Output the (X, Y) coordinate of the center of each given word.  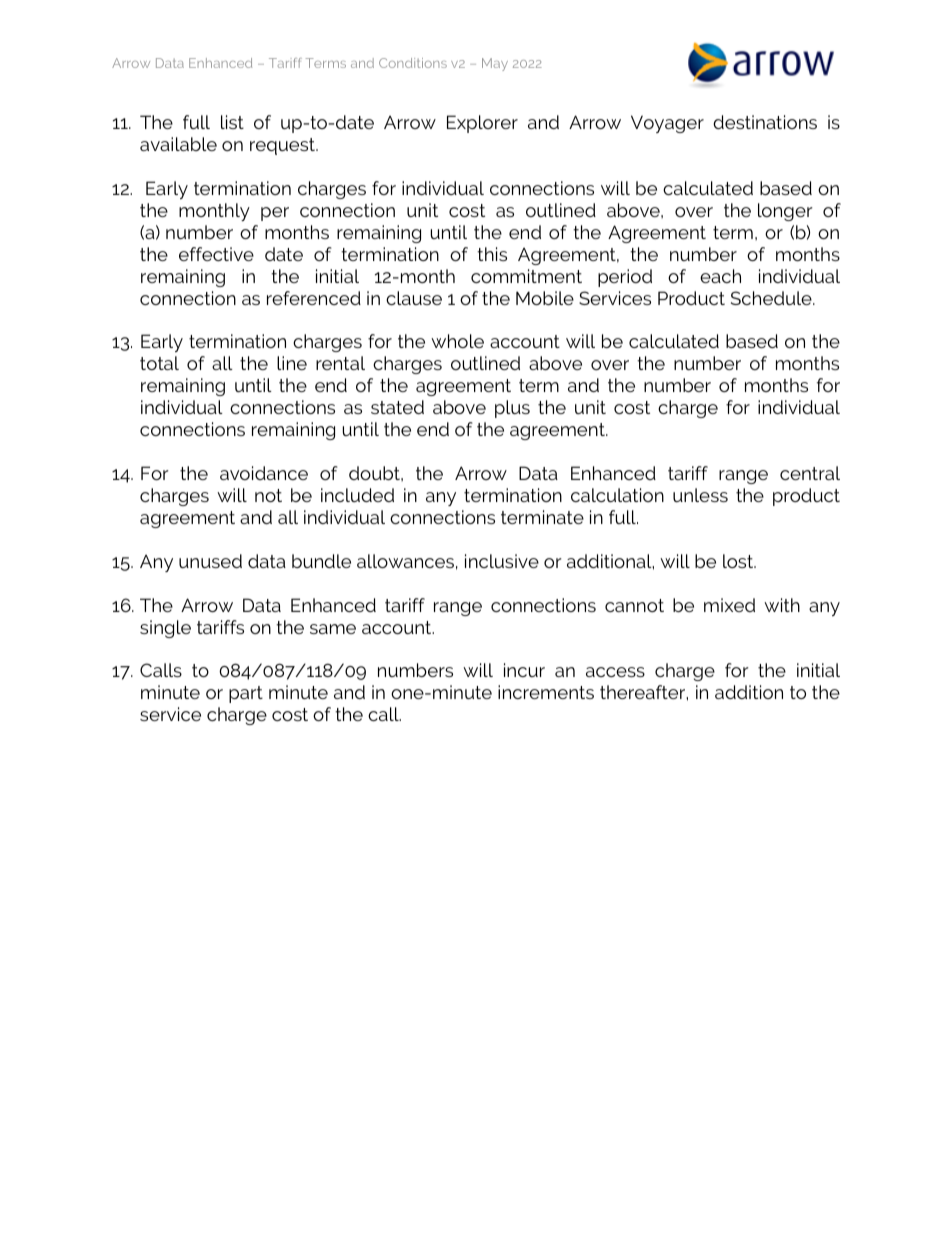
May (495, 64)
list (232, 122)
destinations (765, 122)
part (246, 694)
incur (524, 670)
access (615, 672)
